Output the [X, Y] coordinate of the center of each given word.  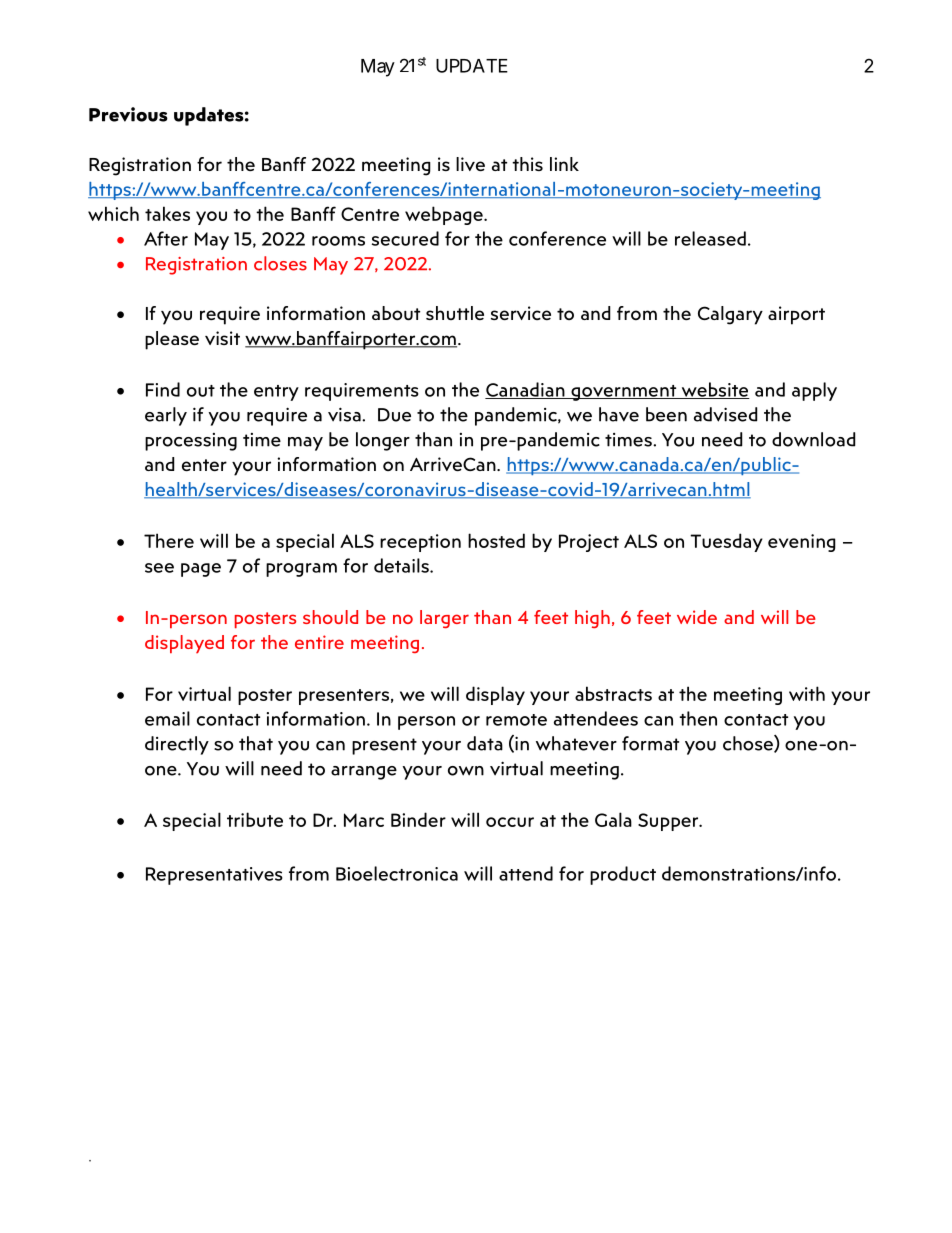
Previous [128, 114]
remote [516, 720]
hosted [496, 540]
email [167, 718]
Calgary [730, 315]
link [564, 164]
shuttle [455, 313]
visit [222, 338]
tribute [255, 819]
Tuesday [726, 542]
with [807, 693]
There [169, 540]
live [470, 164]
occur [510, 822]
